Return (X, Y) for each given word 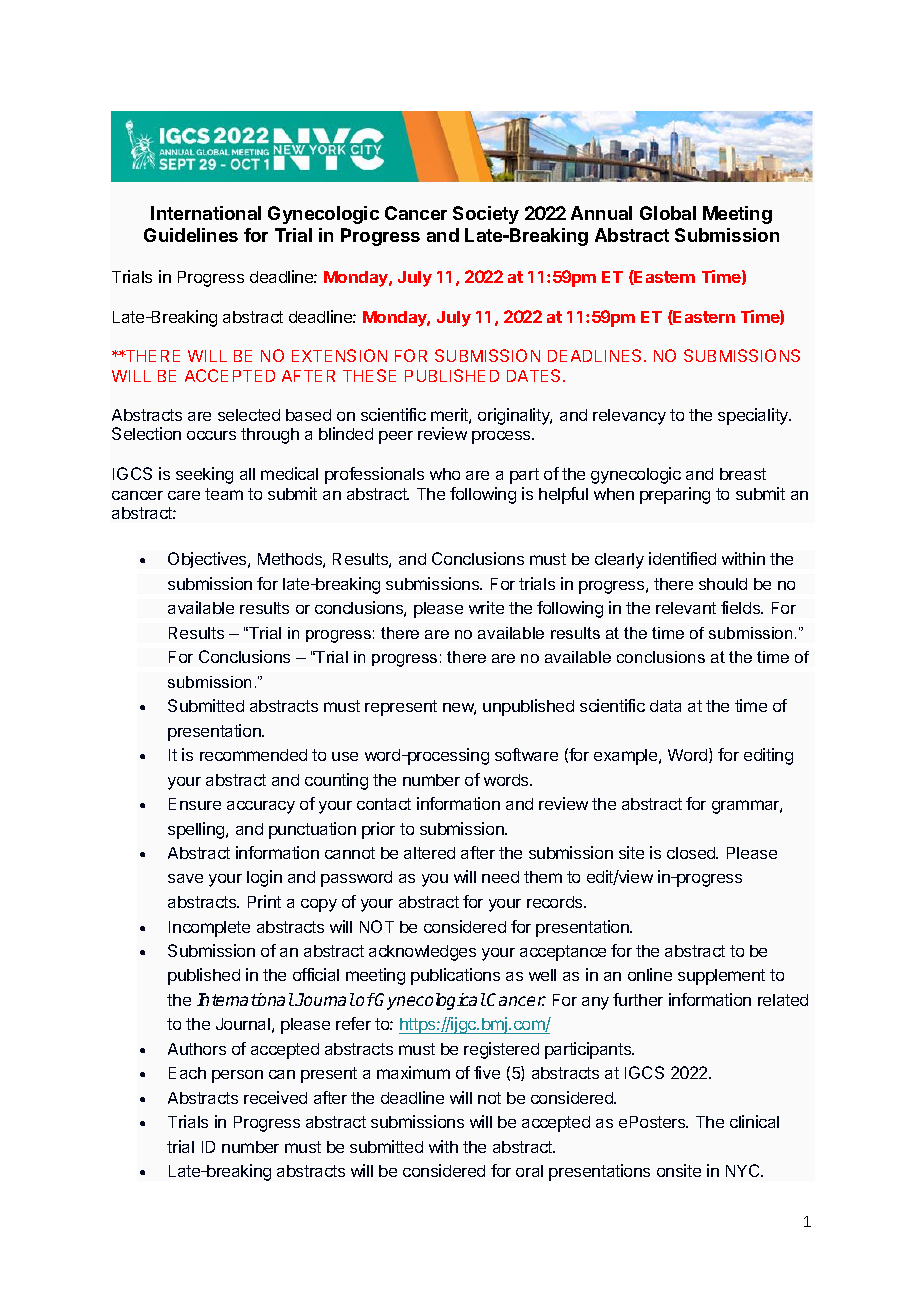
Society (486, 215)
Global (668, 213)
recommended (253, 755)
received (275, 1097)
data (665, 706)
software (526, 754)
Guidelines (191, 235)
